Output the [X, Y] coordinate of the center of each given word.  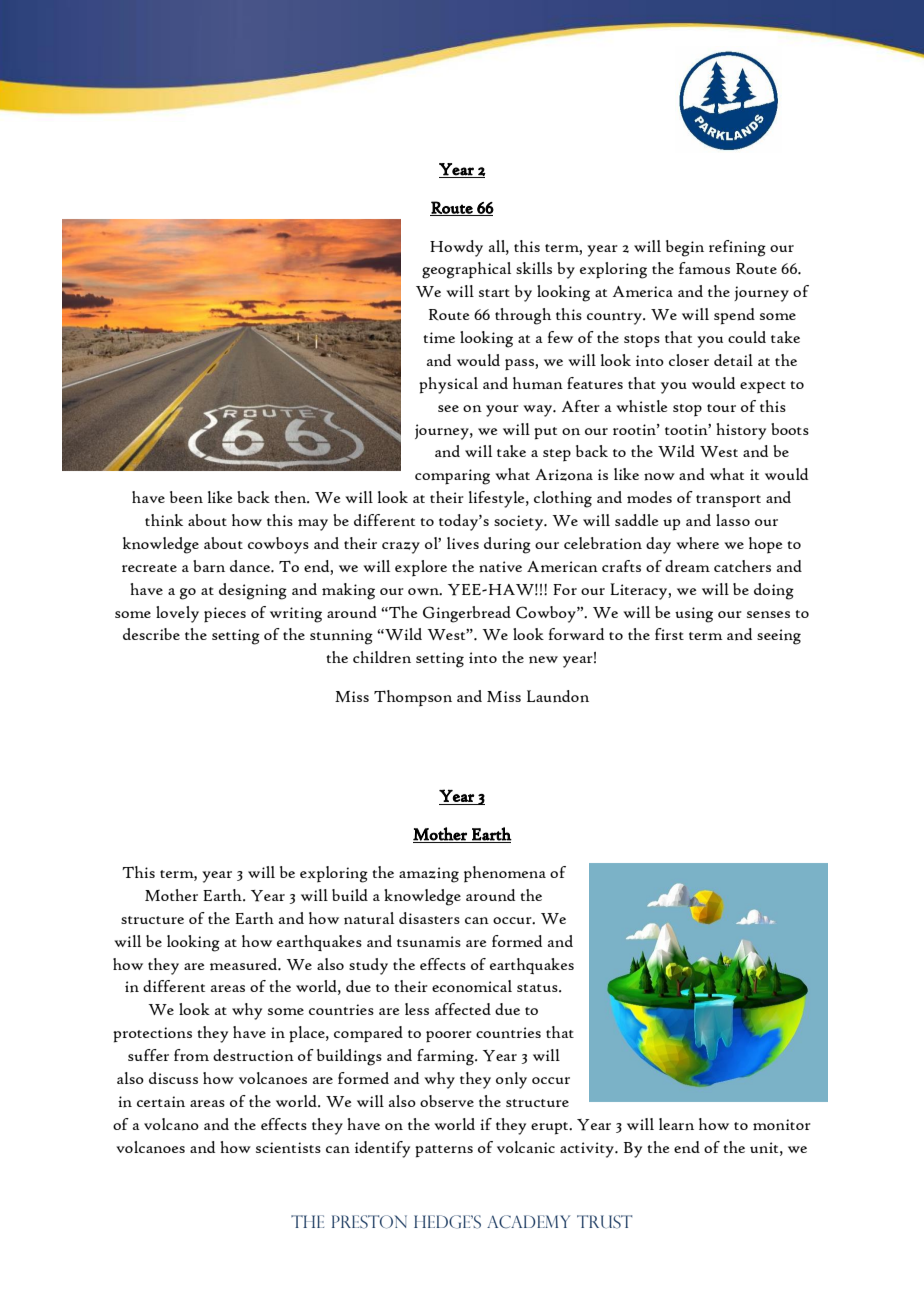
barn [209, 566]
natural [369, 918]
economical [472, 986]
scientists [288, 1148]
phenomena [505, 874]
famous [704, 268]
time [439, 337]
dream [687, 566]
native [500, 567]
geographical [466, 270]
